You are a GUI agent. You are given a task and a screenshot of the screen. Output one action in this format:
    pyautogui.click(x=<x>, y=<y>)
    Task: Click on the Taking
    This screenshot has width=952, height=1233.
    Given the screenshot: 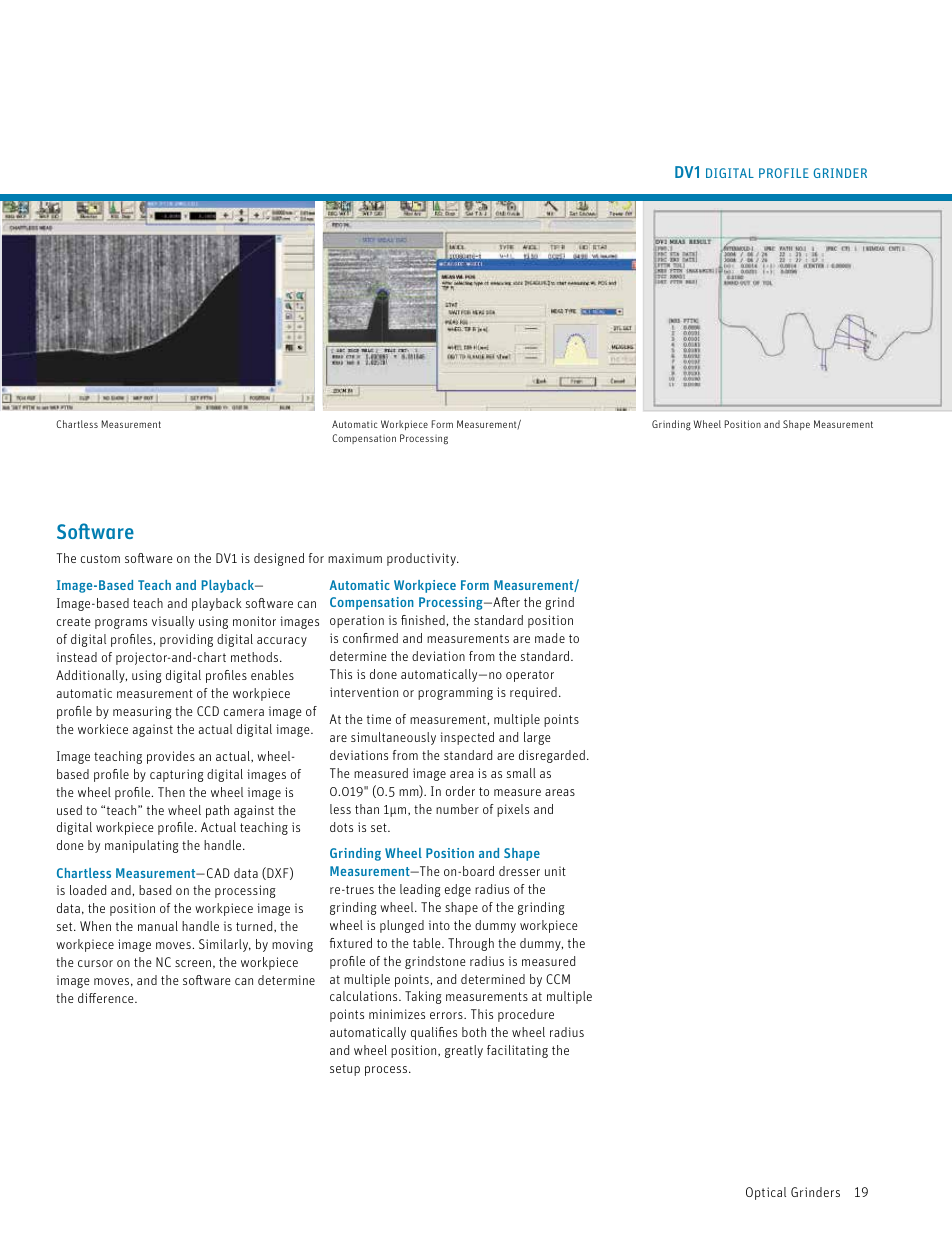 What is the action you would take?
    pyautogui.click(x=423, y=997)
